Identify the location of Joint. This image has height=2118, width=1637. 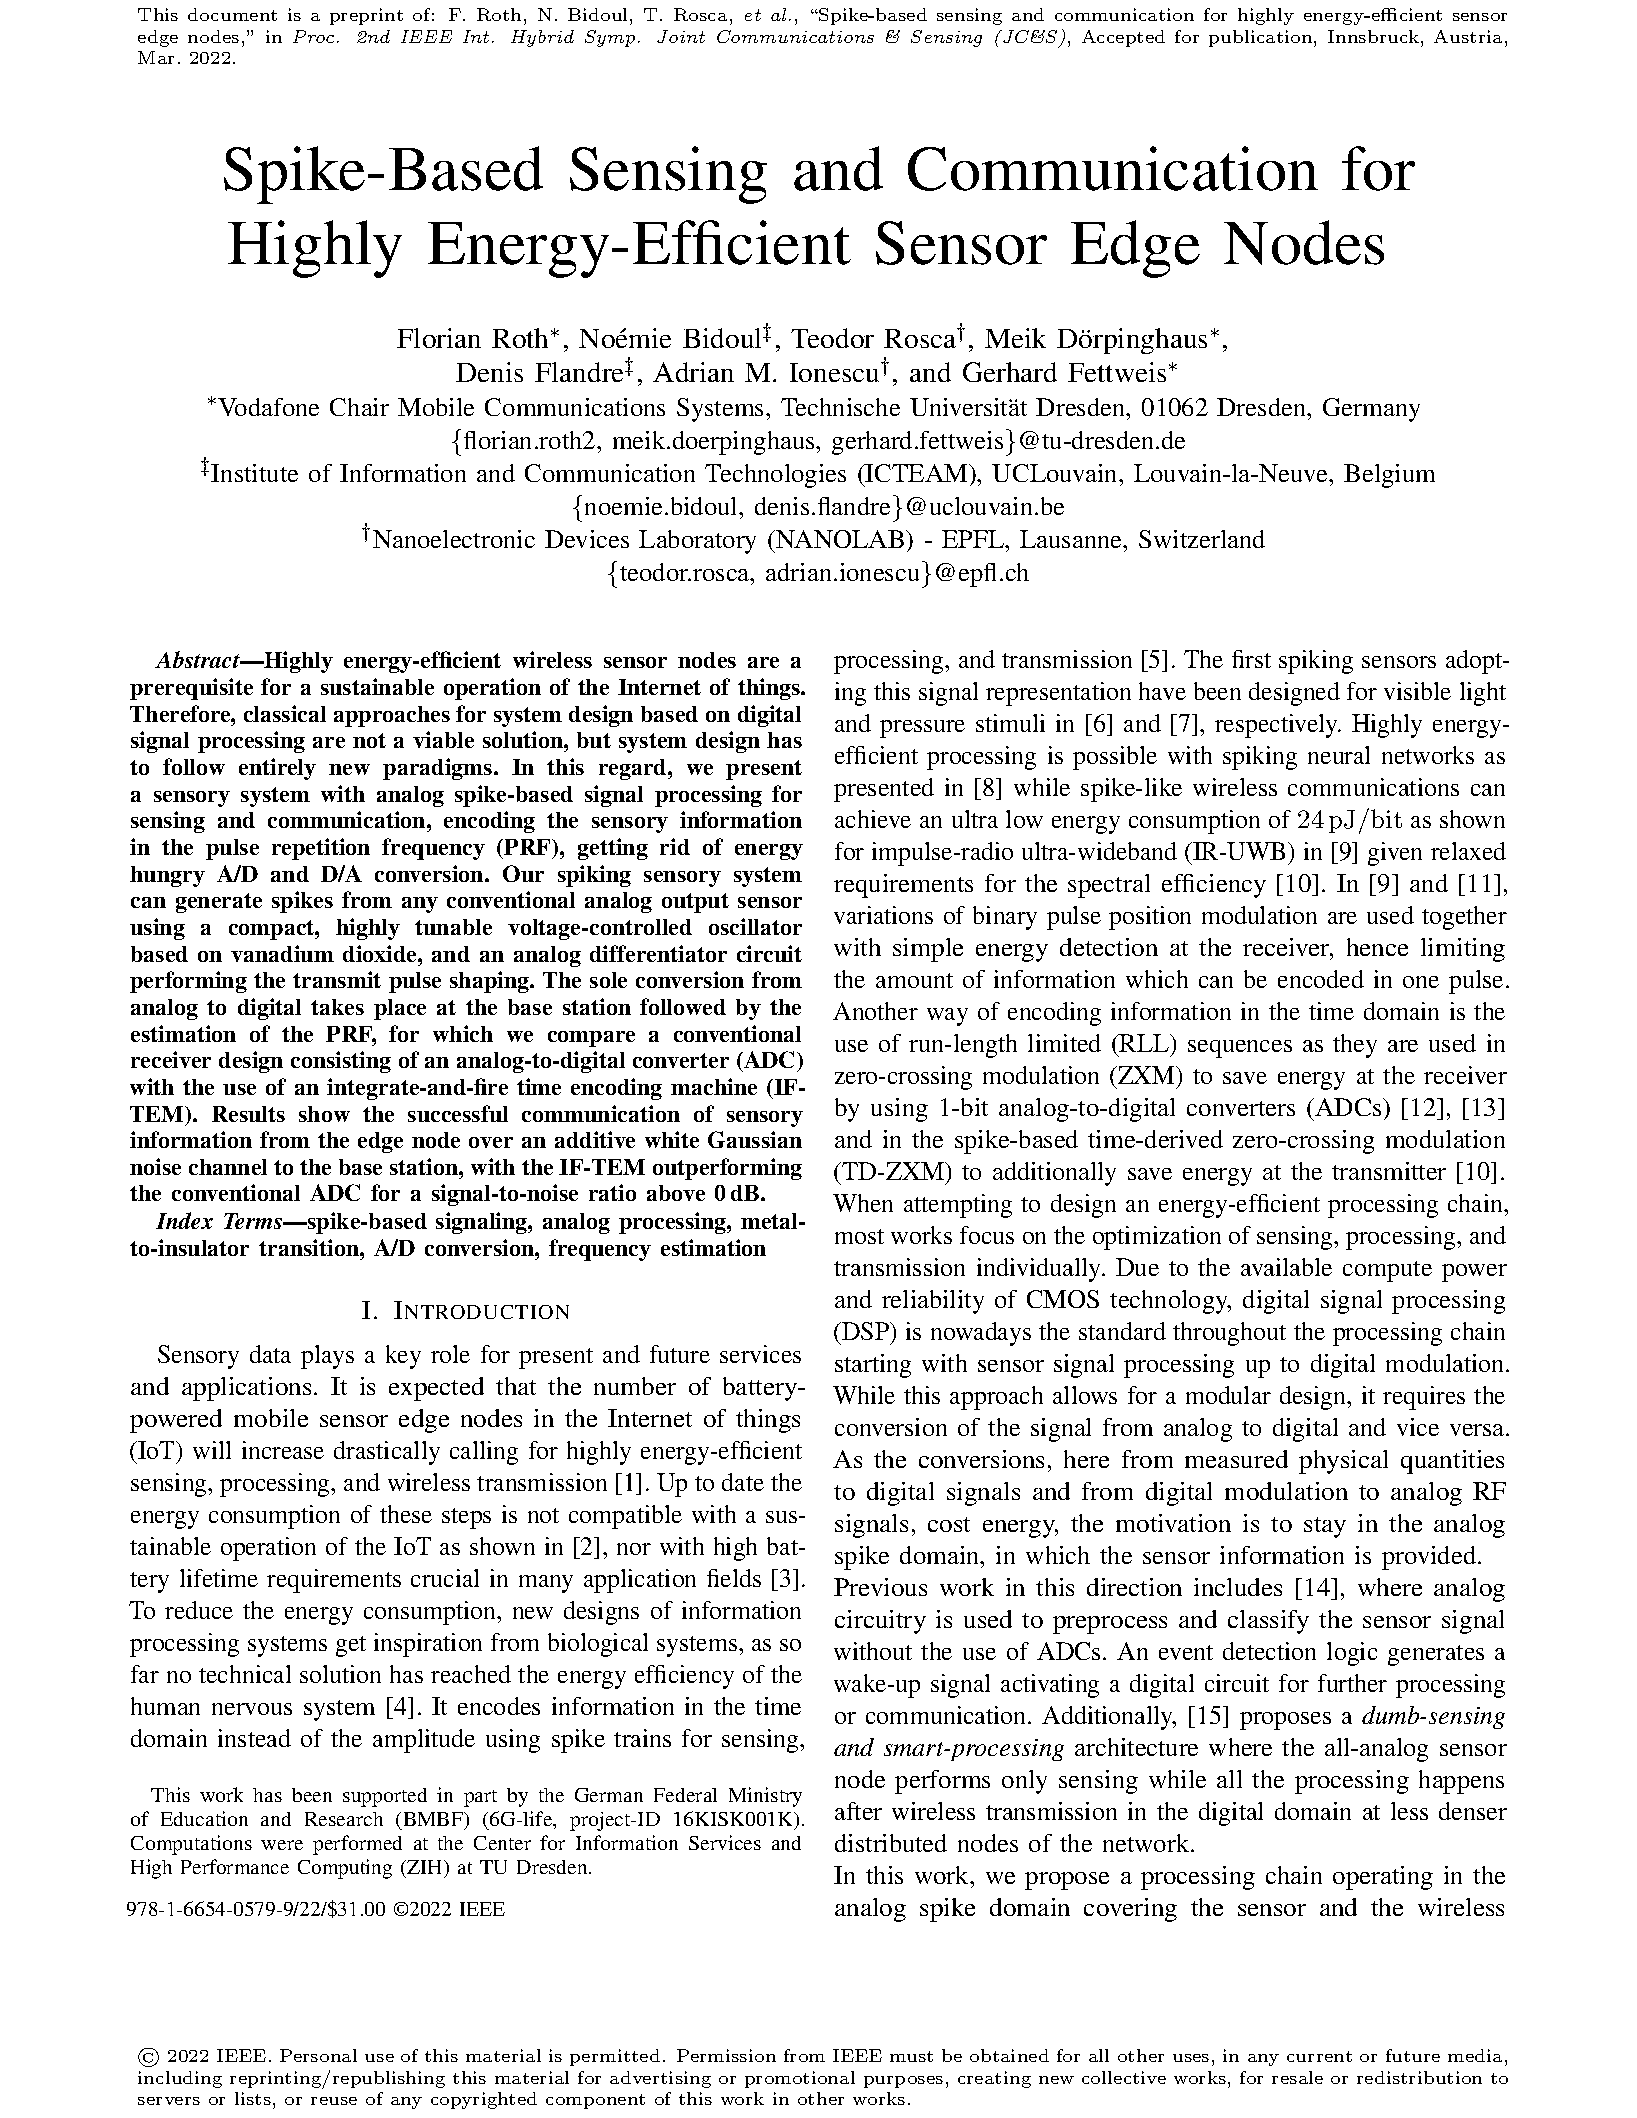
(681, 36).
